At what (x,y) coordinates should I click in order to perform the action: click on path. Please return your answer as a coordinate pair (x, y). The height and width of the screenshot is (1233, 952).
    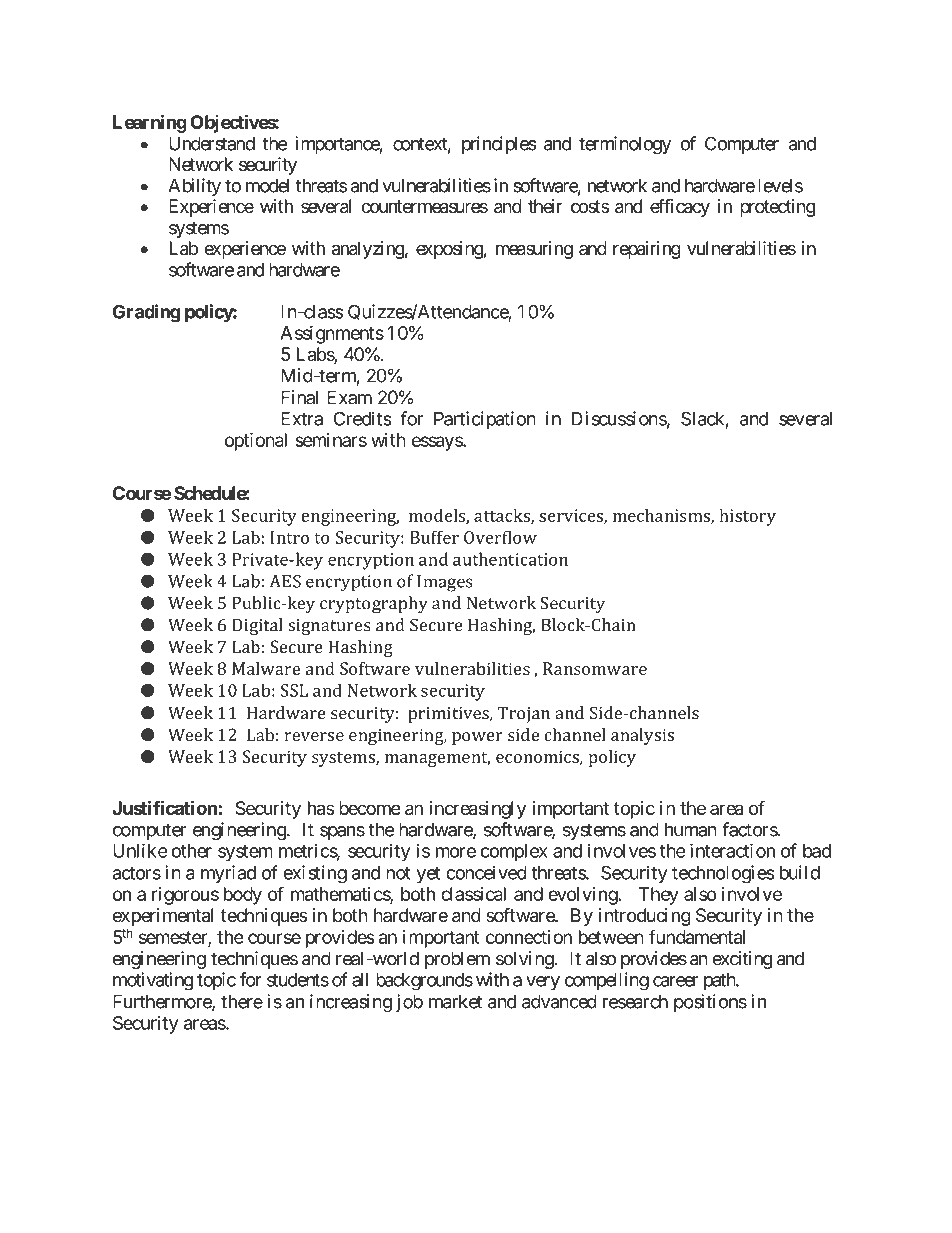
    Looking at the image, I should click on (720, 981).
